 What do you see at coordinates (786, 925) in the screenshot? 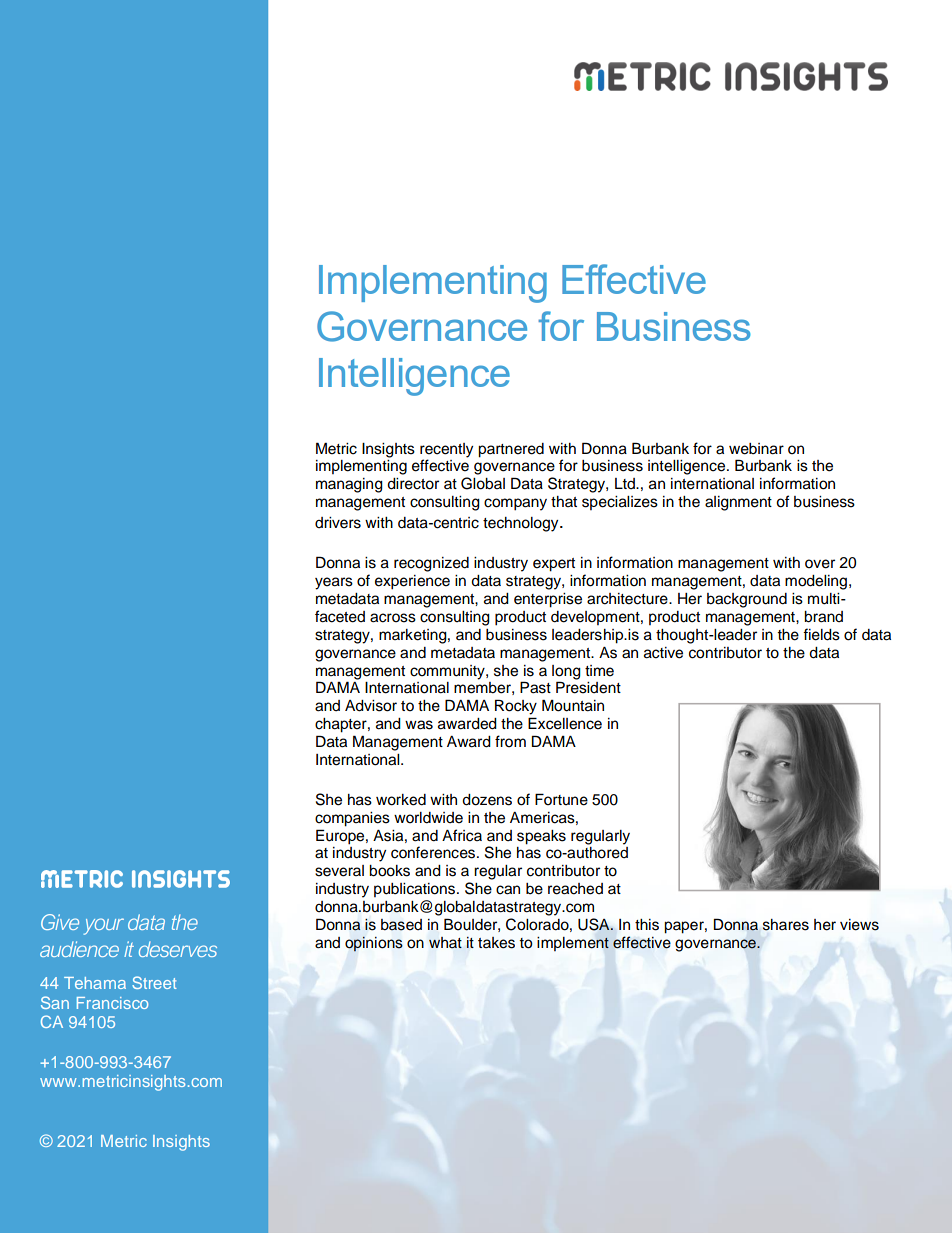
I see `shares` at bounding box center [786, 925].
